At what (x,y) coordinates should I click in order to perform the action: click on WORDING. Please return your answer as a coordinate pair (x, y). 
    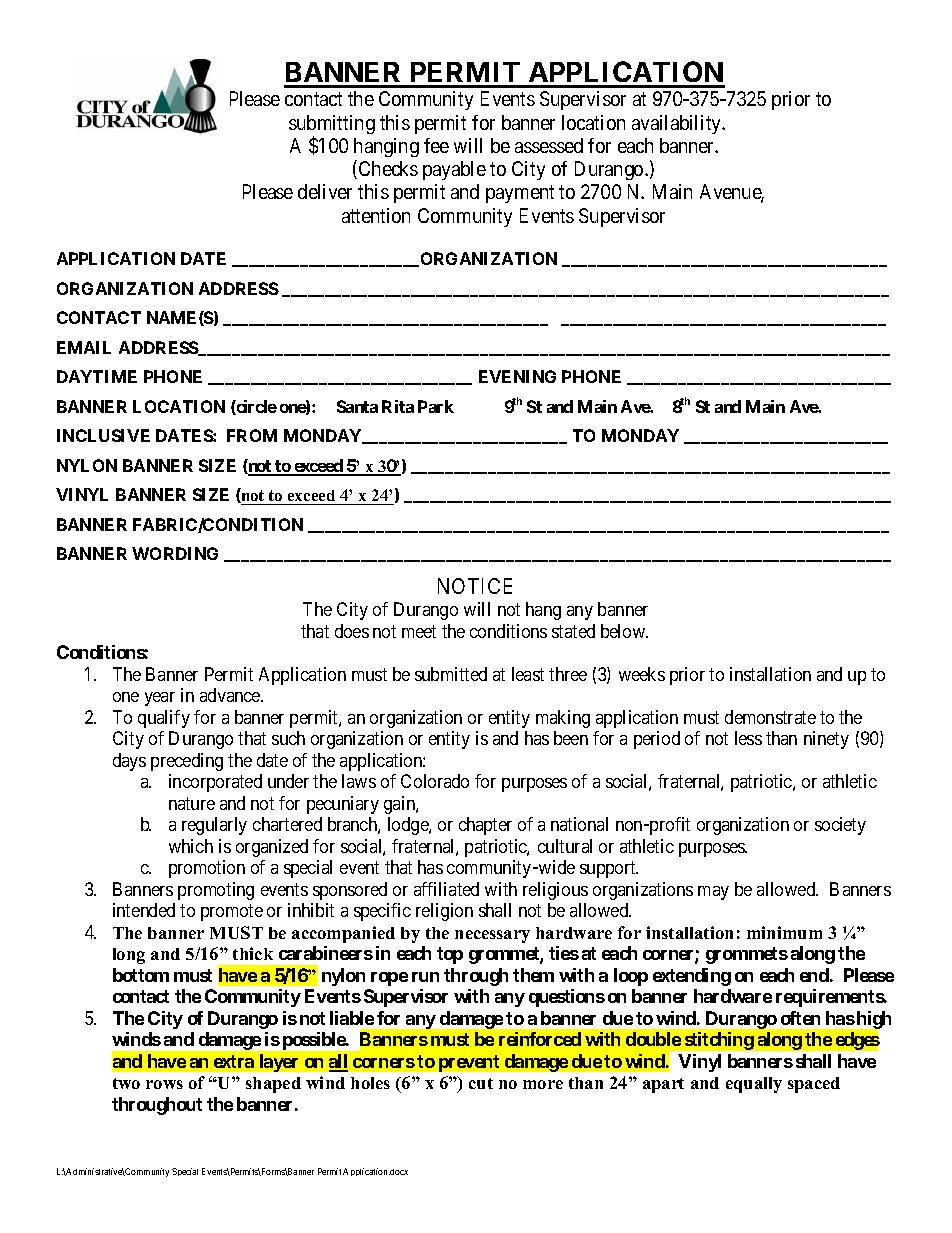
    Looking at the image, I should click on (175, 553).
